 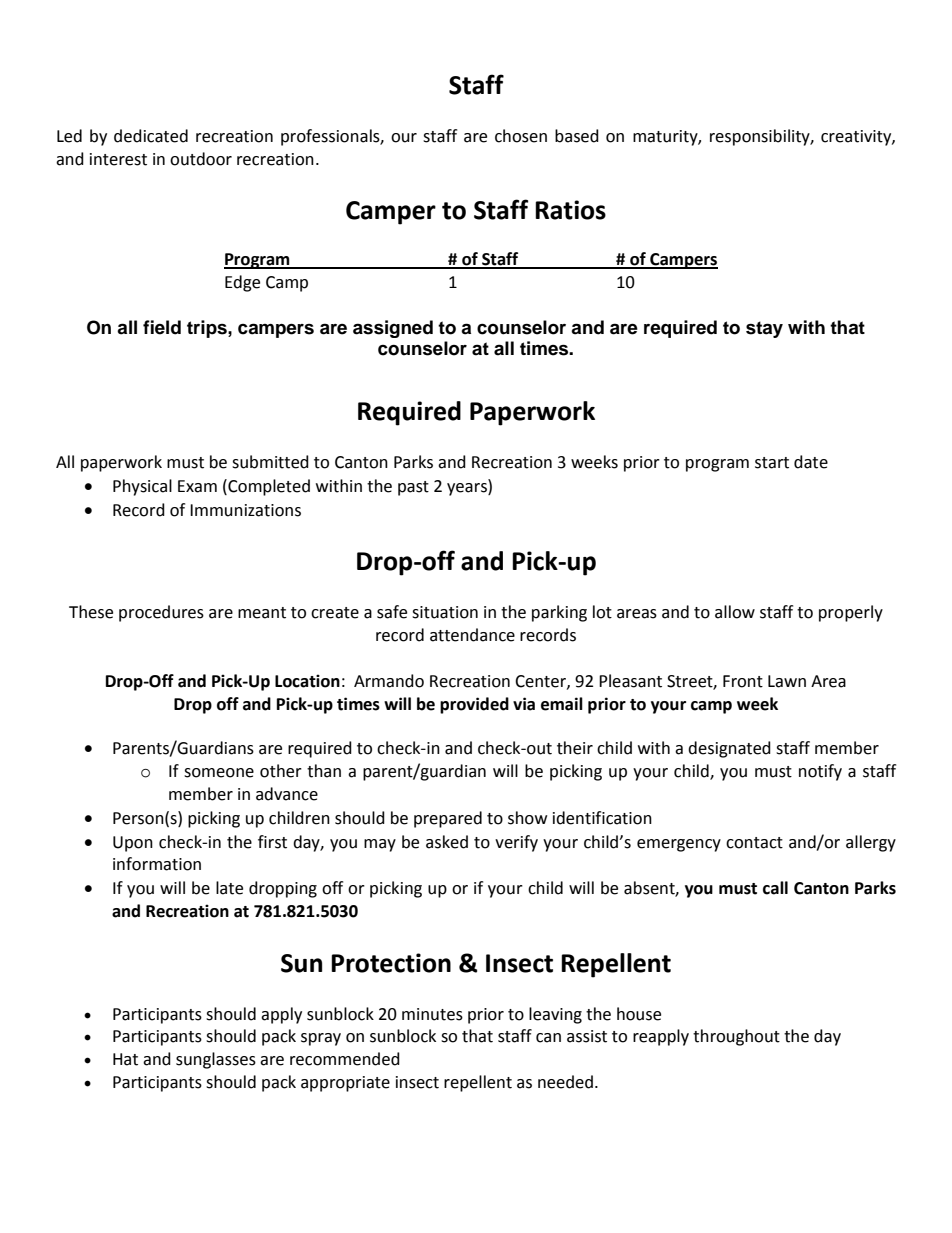 I want to click on minutes, so click(x=432, y=1014).
